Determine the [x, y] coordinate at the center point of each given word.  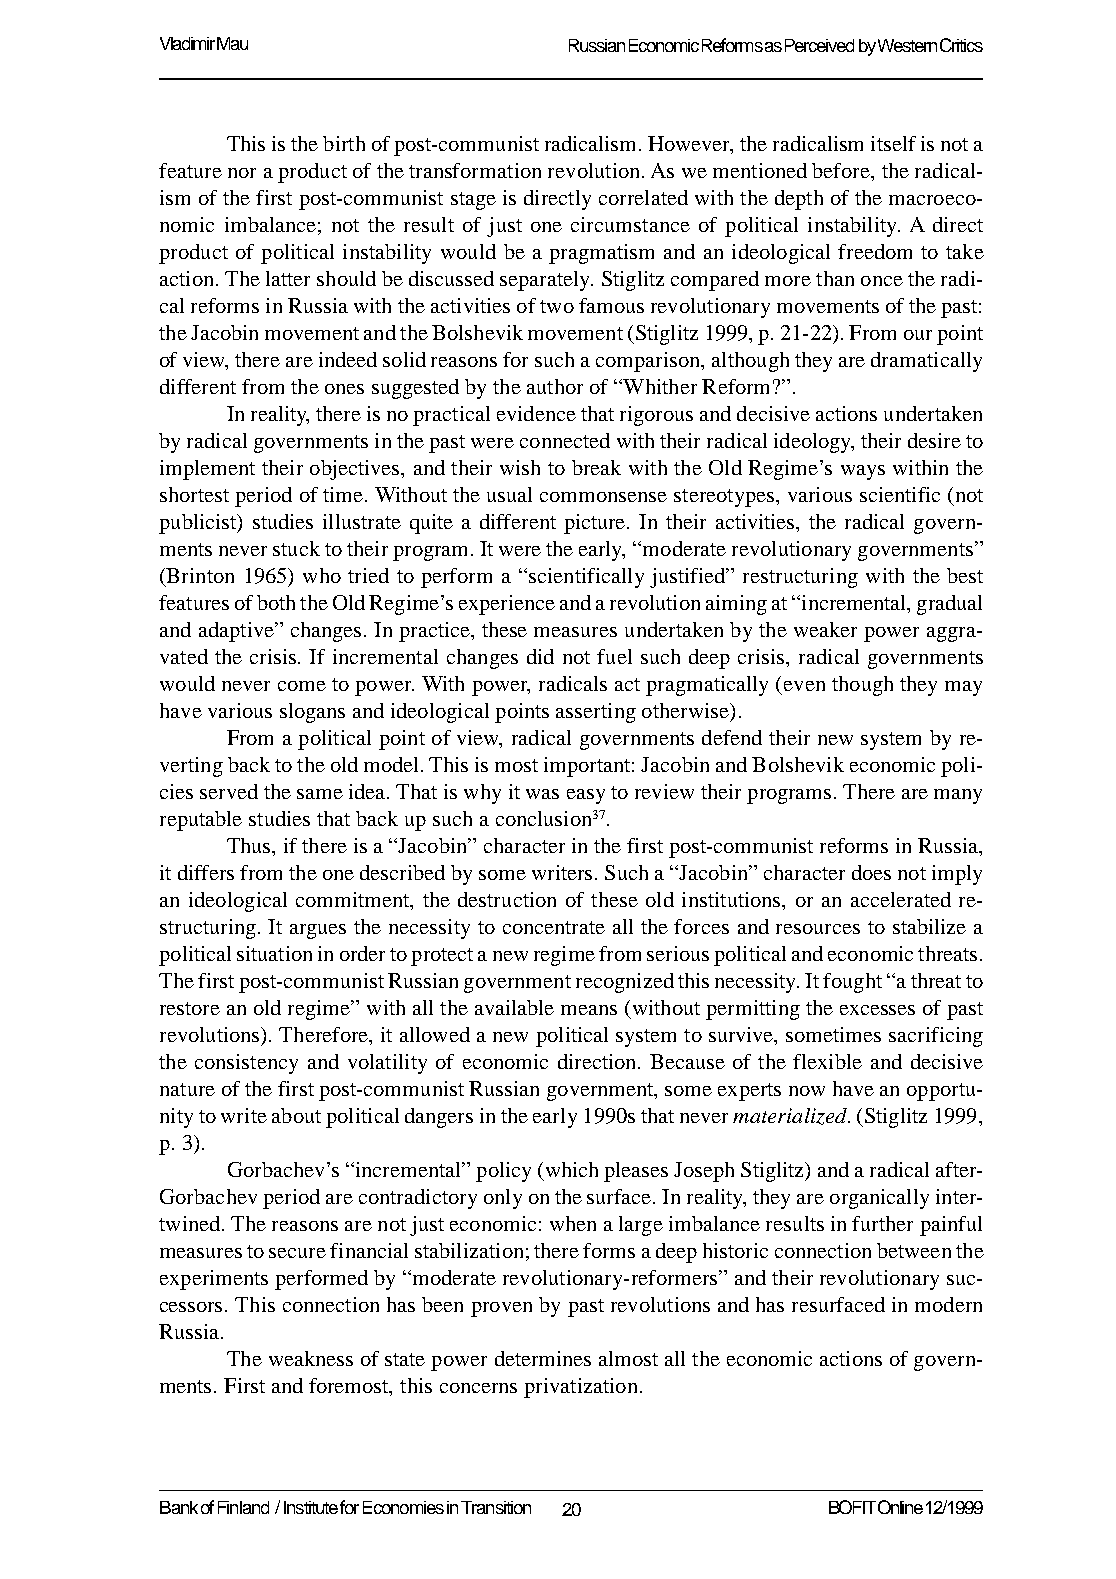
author [555, 386]
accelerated [901, 899]
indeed [348, 359]
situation [274, 953]
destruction [507, 899]
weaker [825, 629]
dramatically [926, 362]
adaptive [237, 632]
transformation [475, 170]
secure [297, 1253]
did [540, 656]
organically [879, 1199]
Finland [243, 1507]
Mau [232, 43]
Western [907, 45]
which [572, 1169]
